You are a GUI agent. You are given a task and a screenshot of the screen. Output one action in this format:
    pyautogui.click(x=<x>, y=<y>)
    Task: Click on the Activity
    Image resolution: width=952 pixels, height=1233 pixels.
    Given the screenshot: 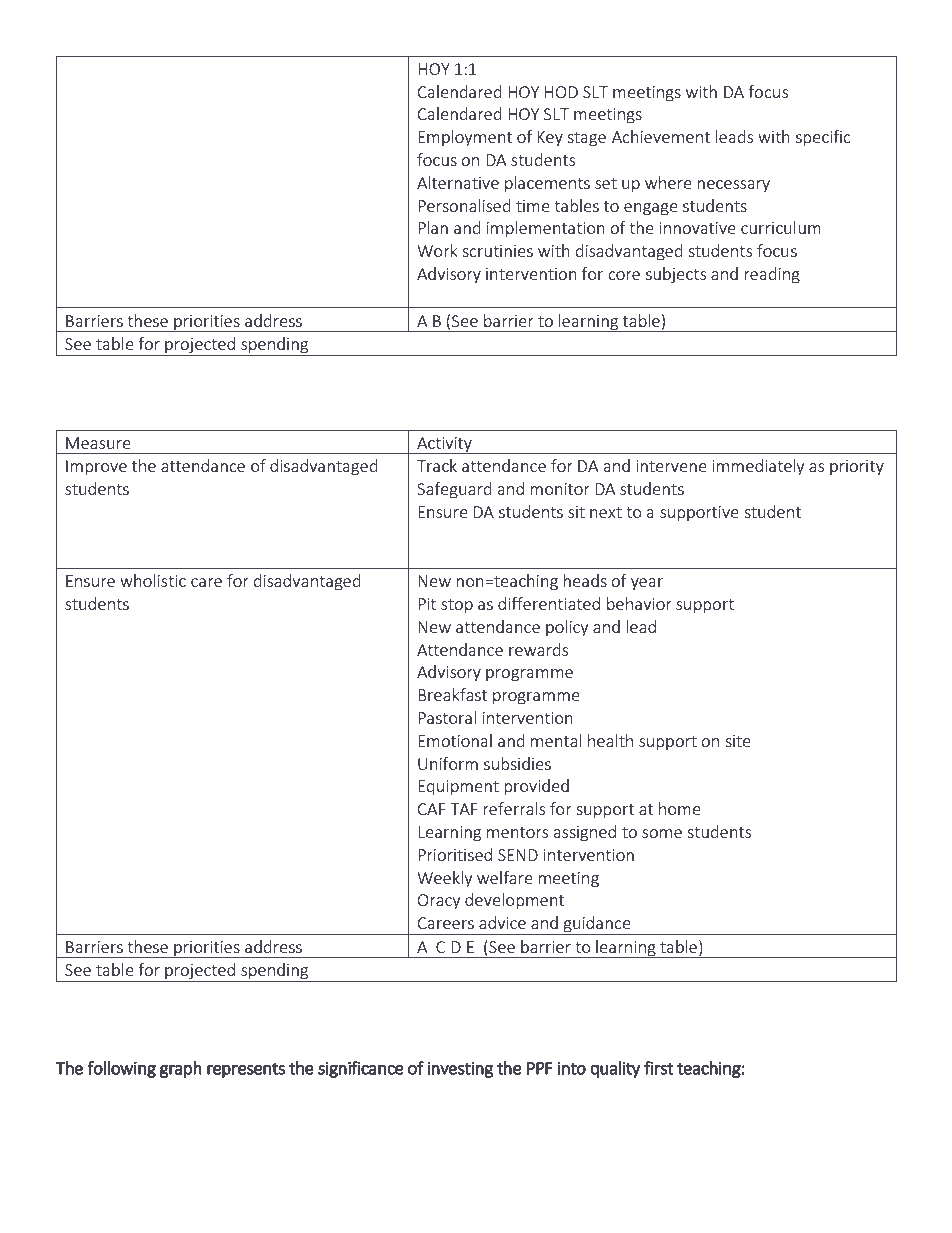 What is the action you would take?
    pyautogui.click(x=444, y=445)
